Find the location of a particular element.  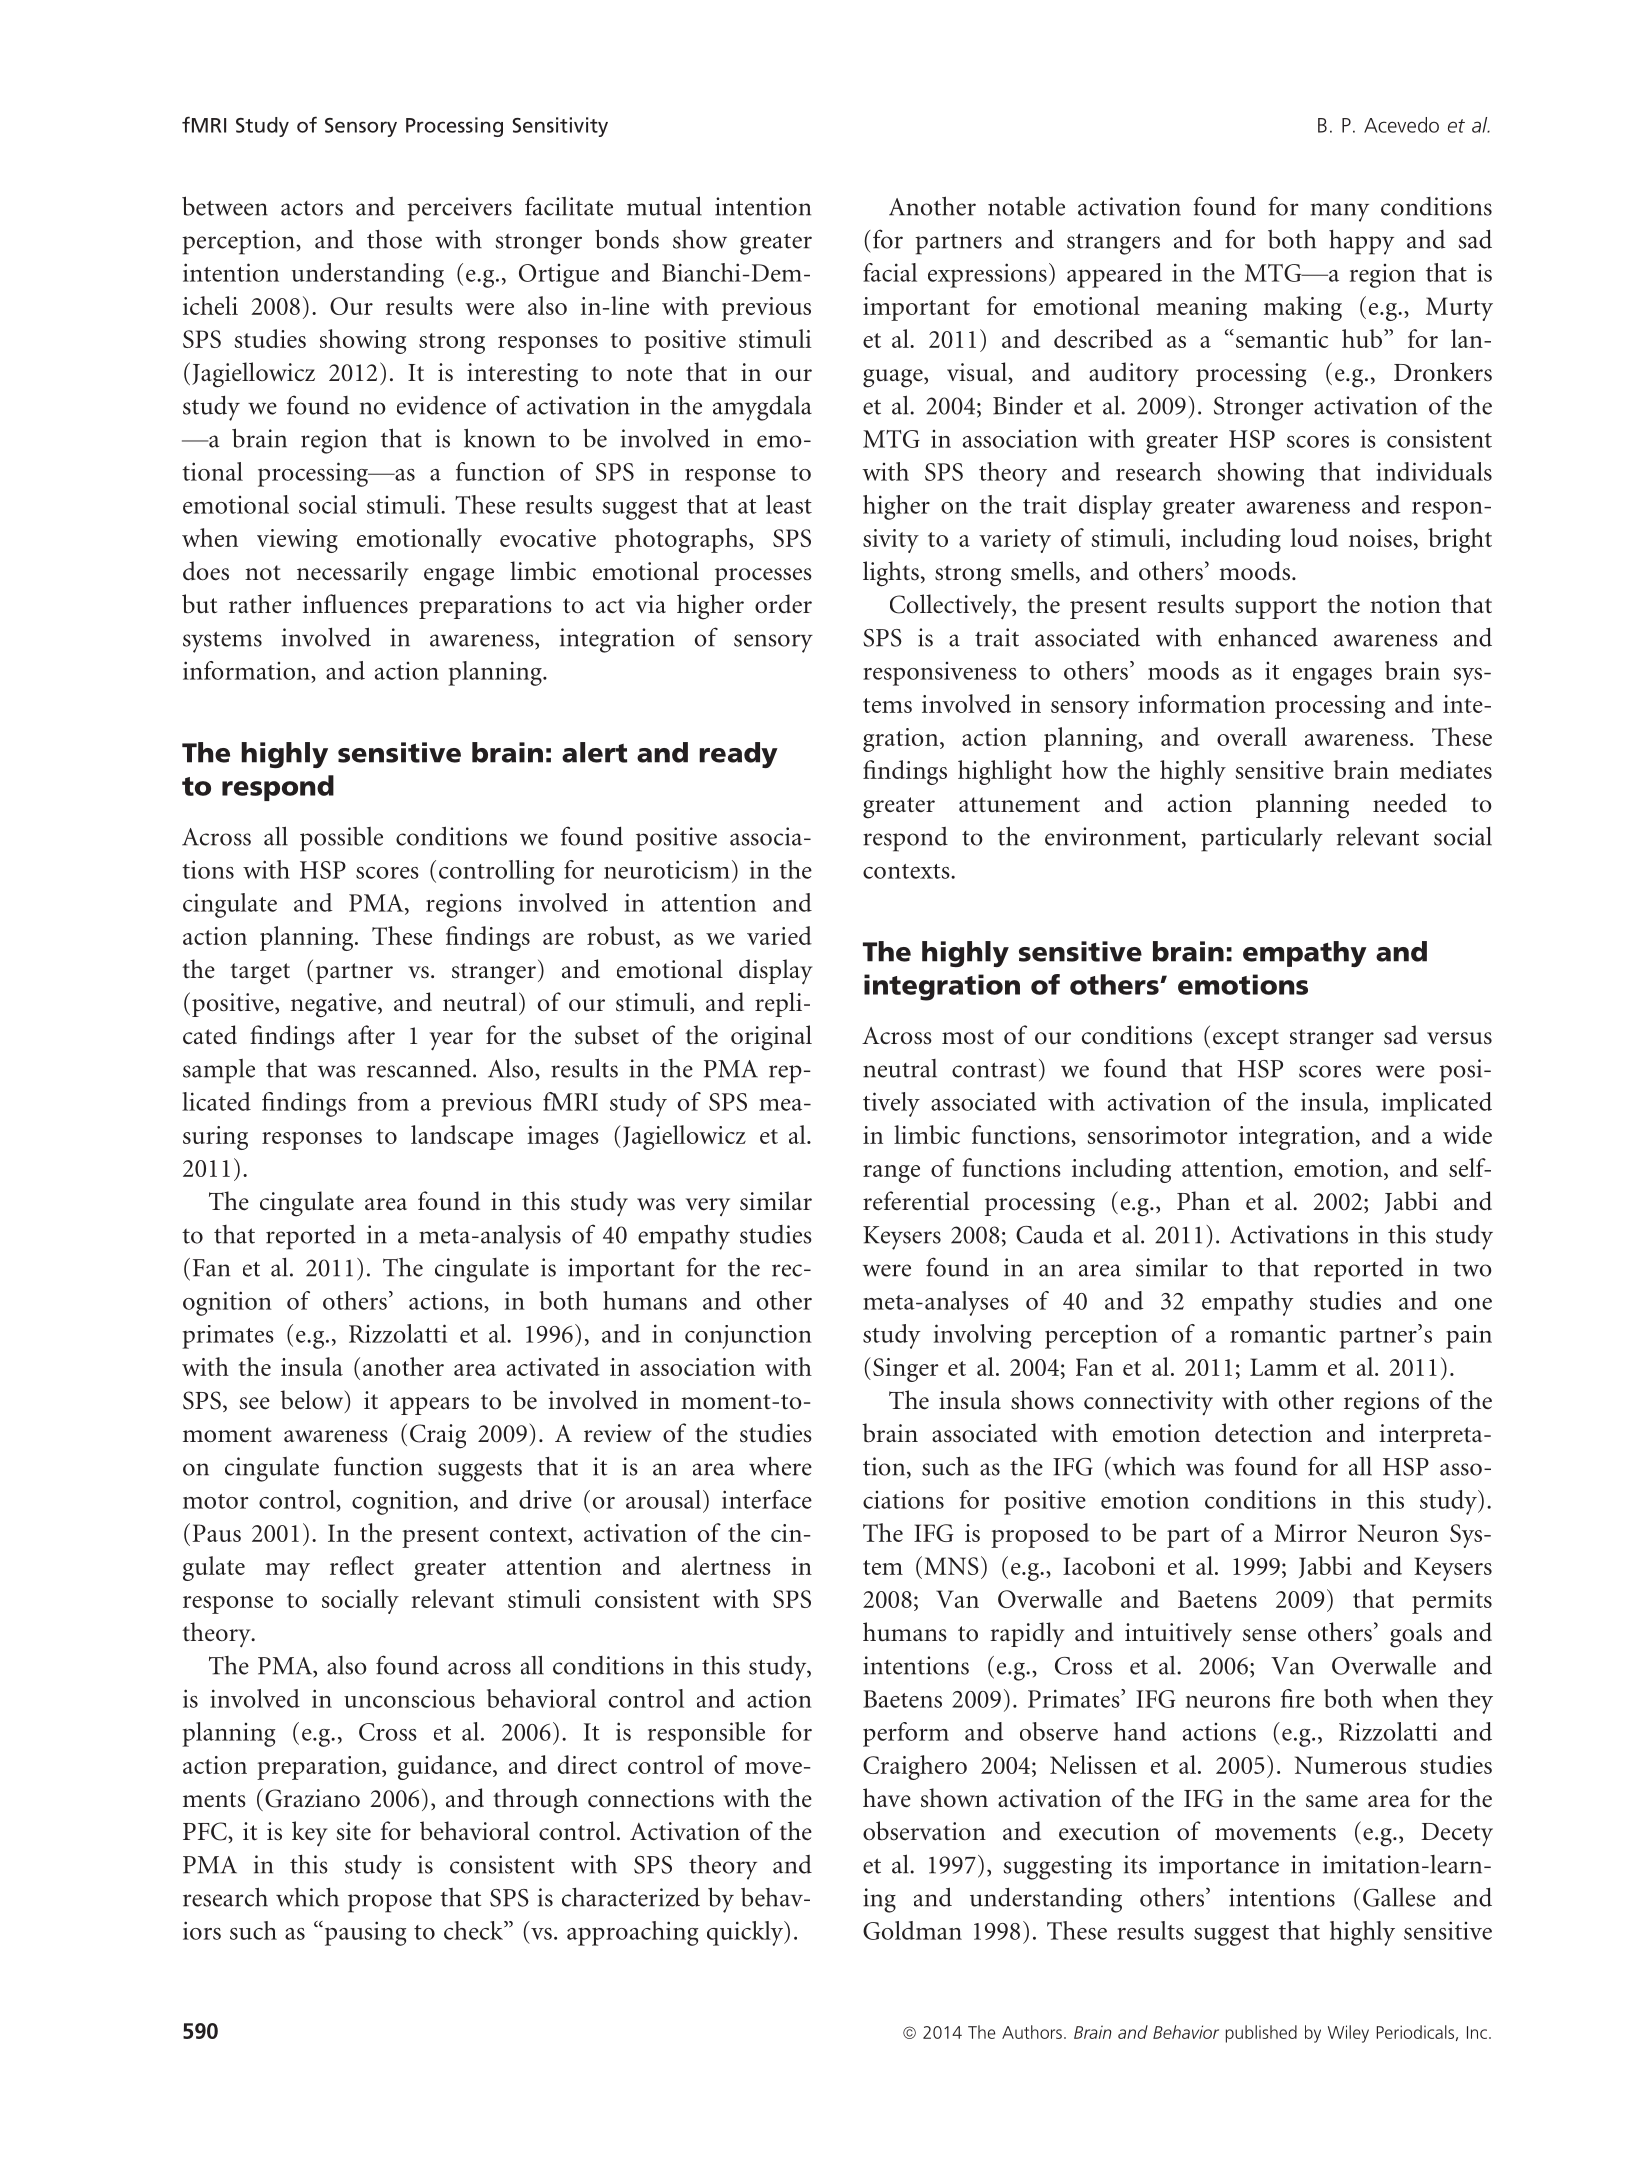

below is located at coordinates (313, 1401).
